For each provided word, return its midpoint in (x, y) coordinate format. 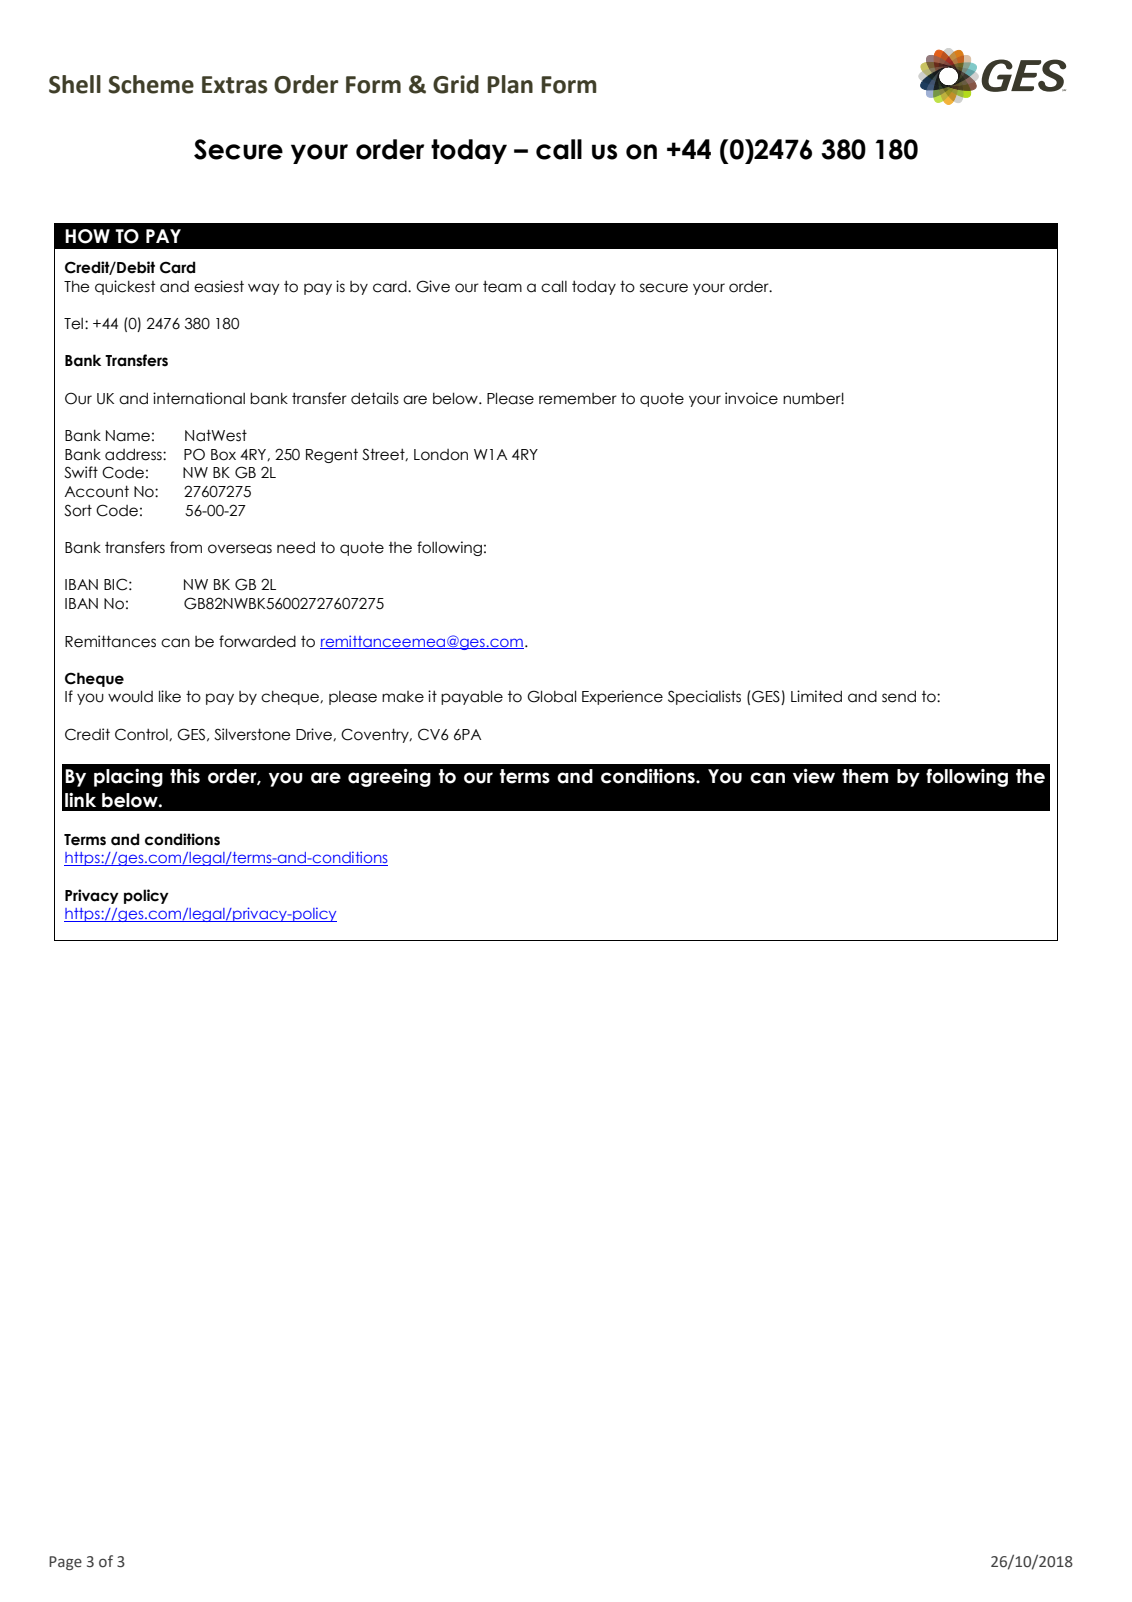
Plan (510, 84)
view (814, 776)
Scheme (151, 84)
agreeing (389, 778)
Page (65, 1563)
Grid (456, 84)
